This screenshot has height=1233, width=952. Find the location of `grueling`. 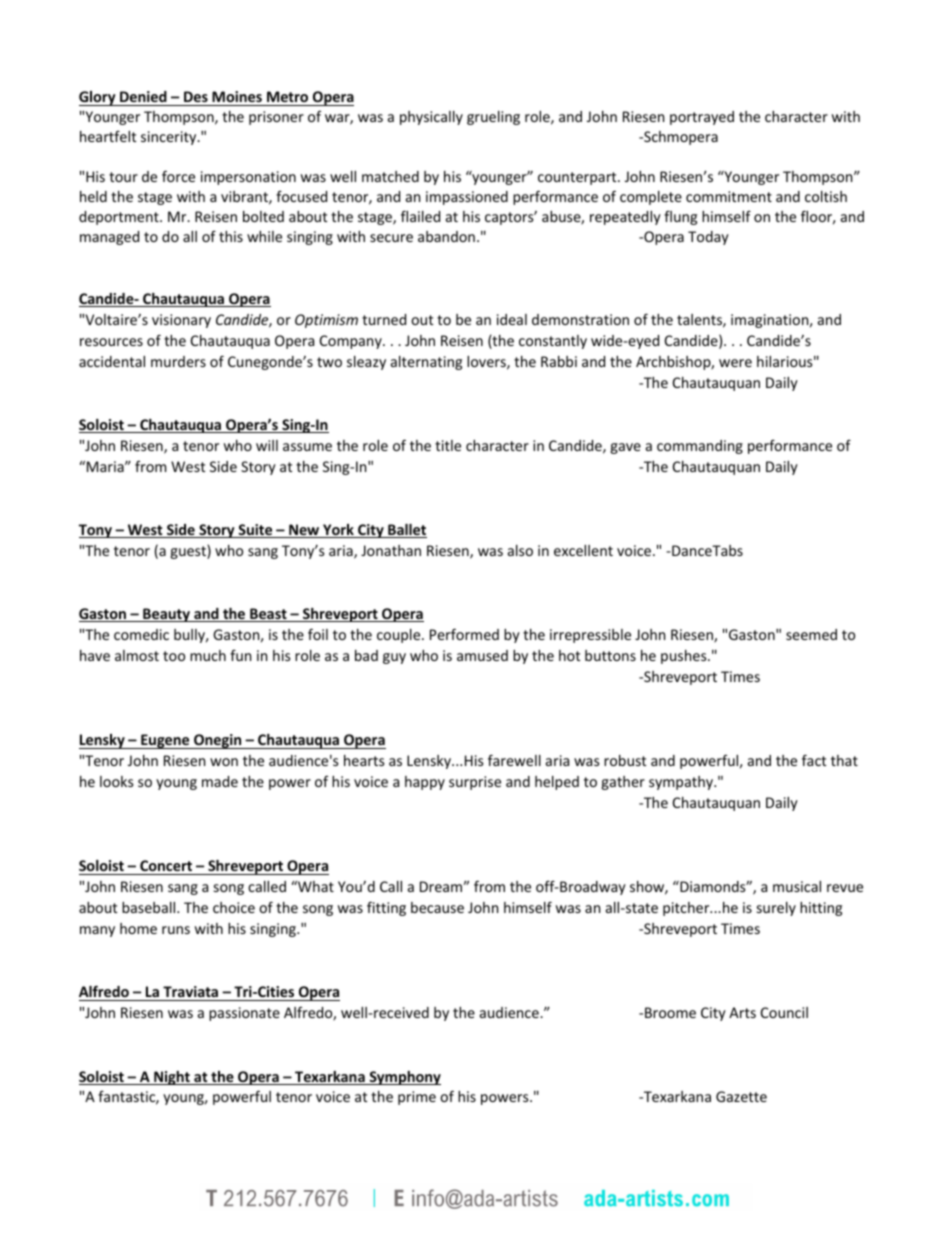

grueling is located at coordinates (493, 118).
